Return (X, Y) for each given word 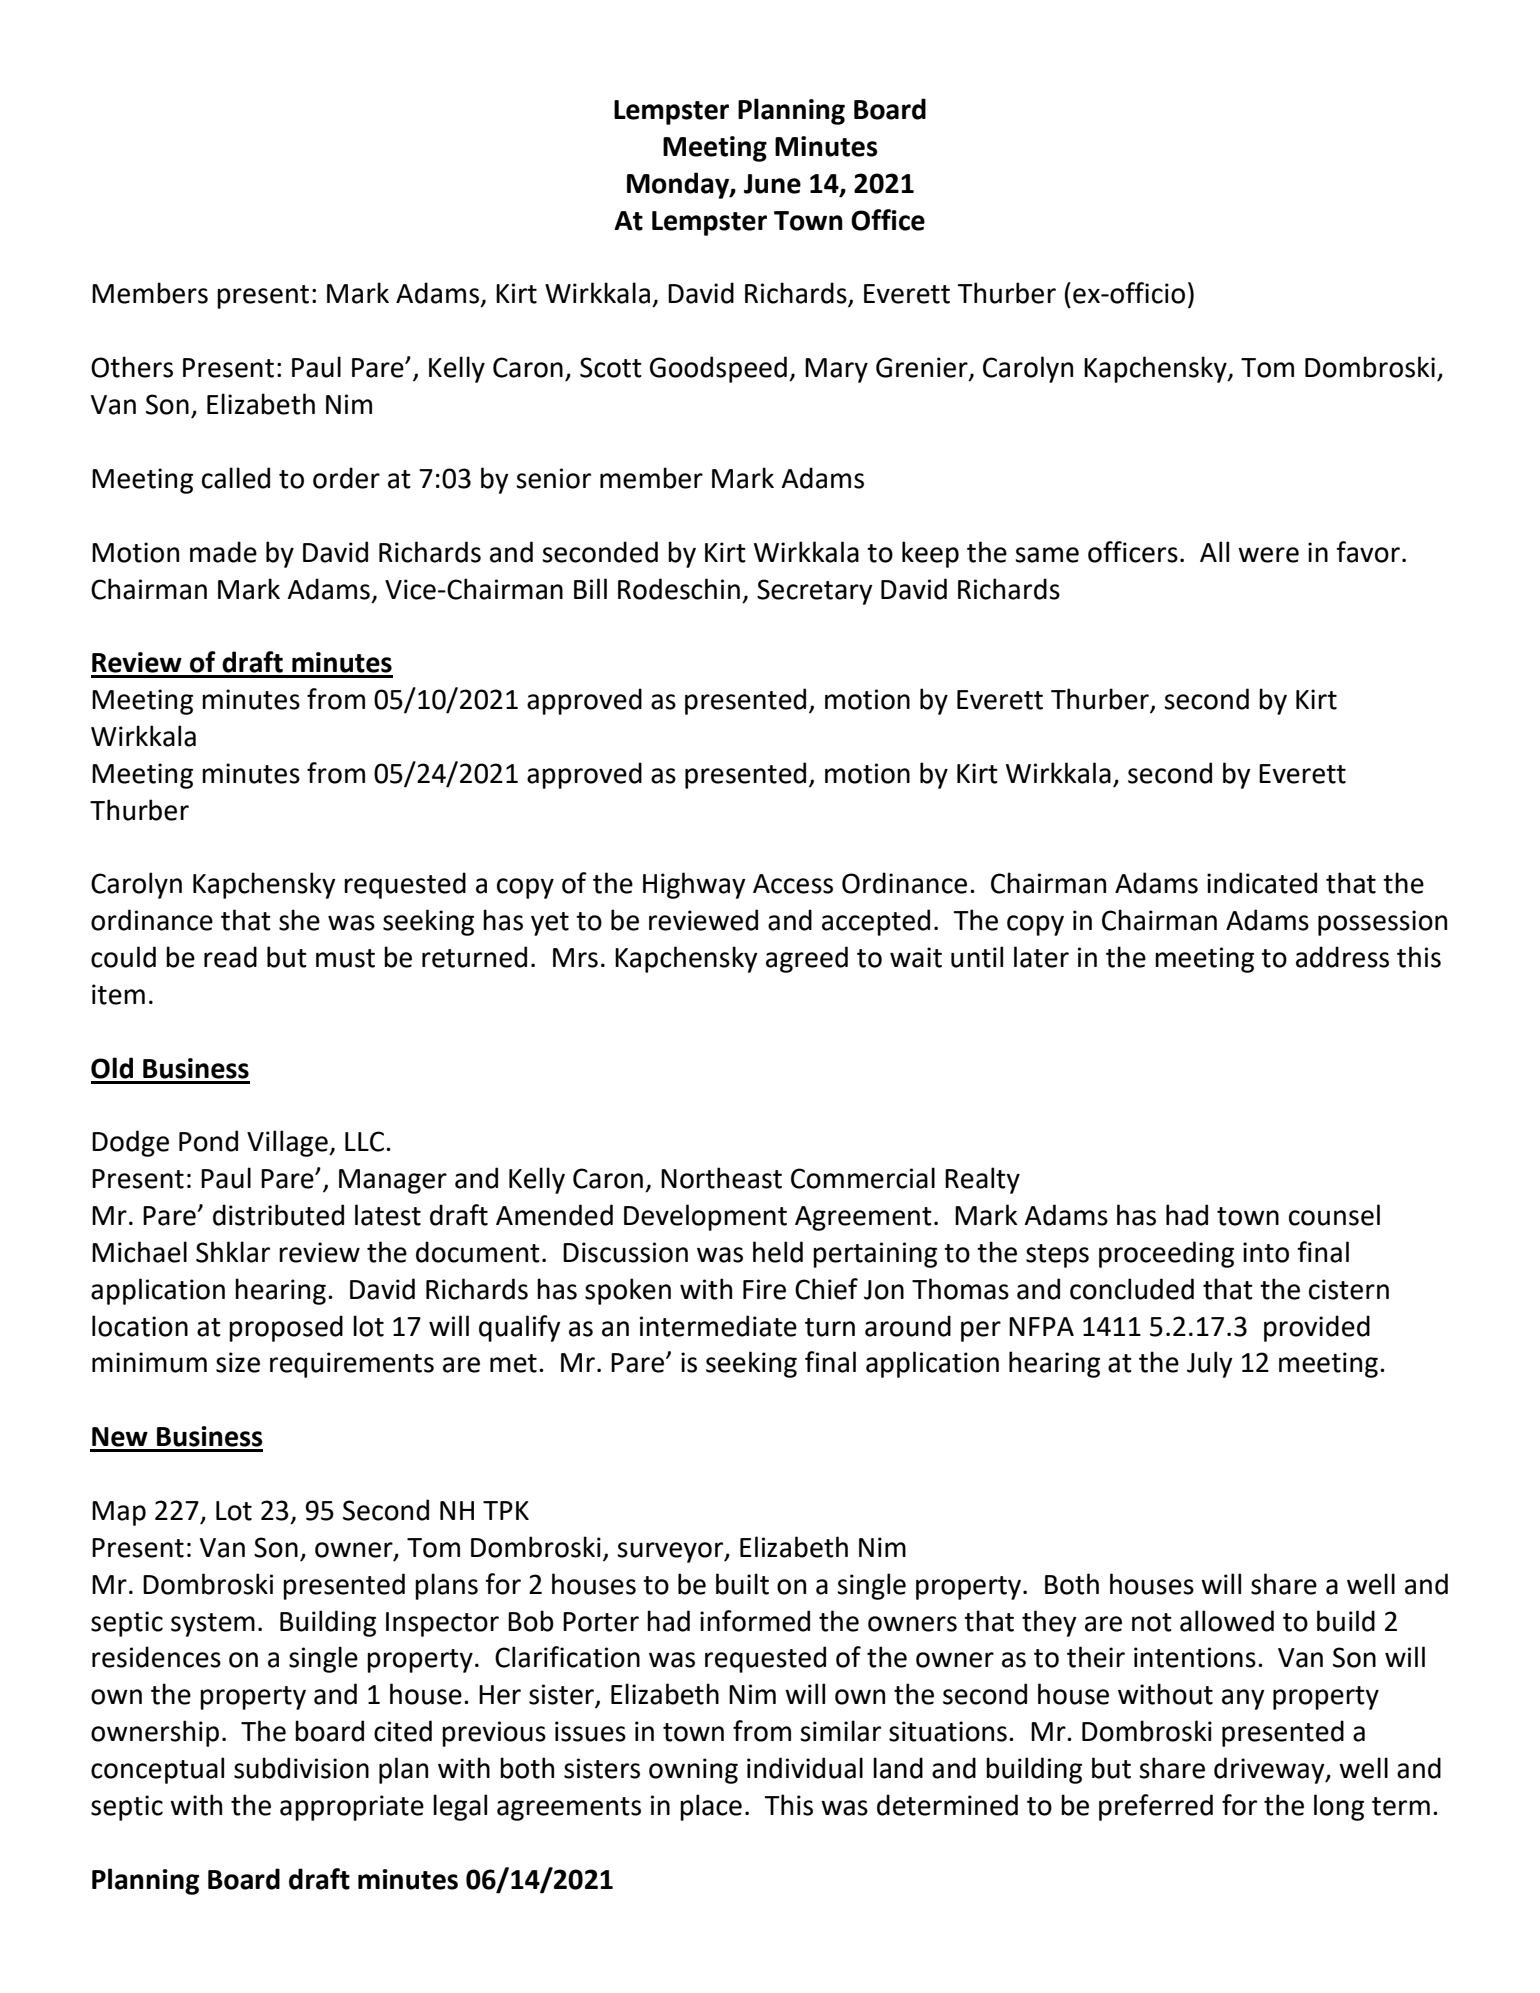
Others (132, 367)
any (1243, 1699)
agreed (807, 959)
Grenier (923, 368)
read (230, 957)
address (1342, 957)
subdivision (301, 1768)
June (772, 184)
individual (805, 1768)
